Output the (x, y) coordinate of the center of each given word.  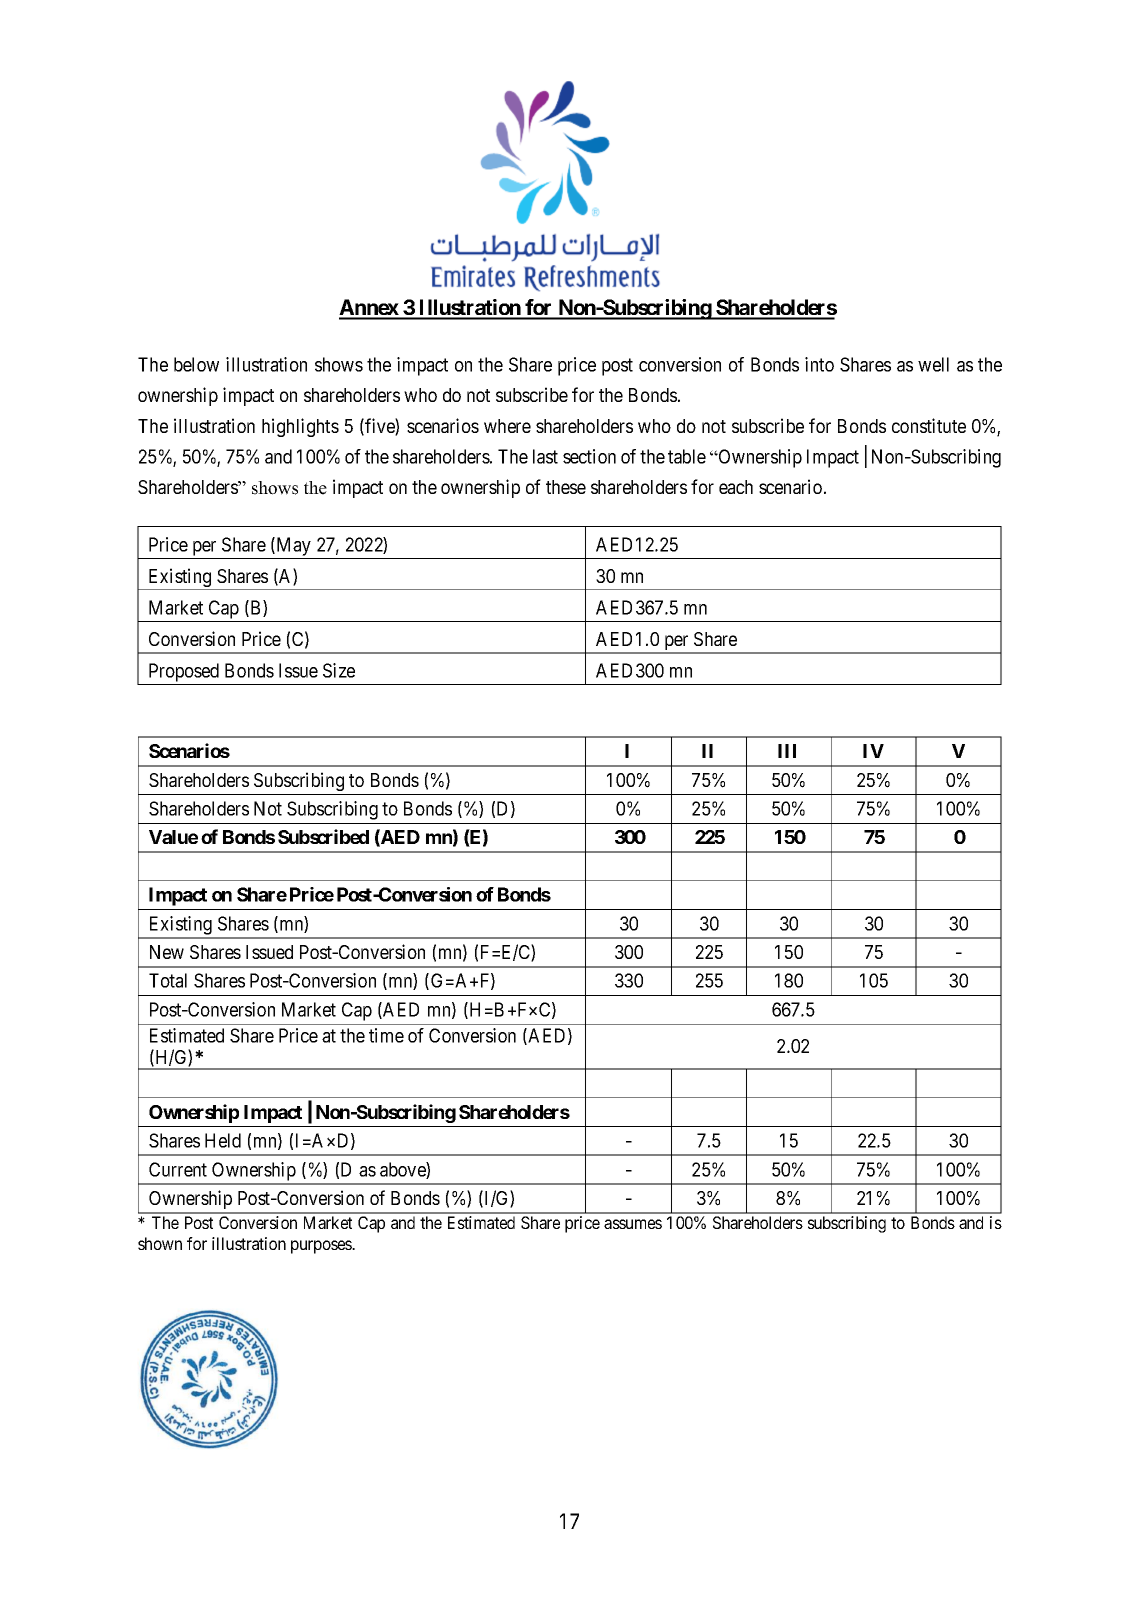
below (196, 364)
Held (223, 1140)
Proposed (184, 674)
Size (339, 670)
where (507, 426)
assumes (633, 1224)
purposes (322, 1247)
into (819, 364)
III (787, 751)
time (386, 1035)
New (167, 952)
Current (178, 1169)
